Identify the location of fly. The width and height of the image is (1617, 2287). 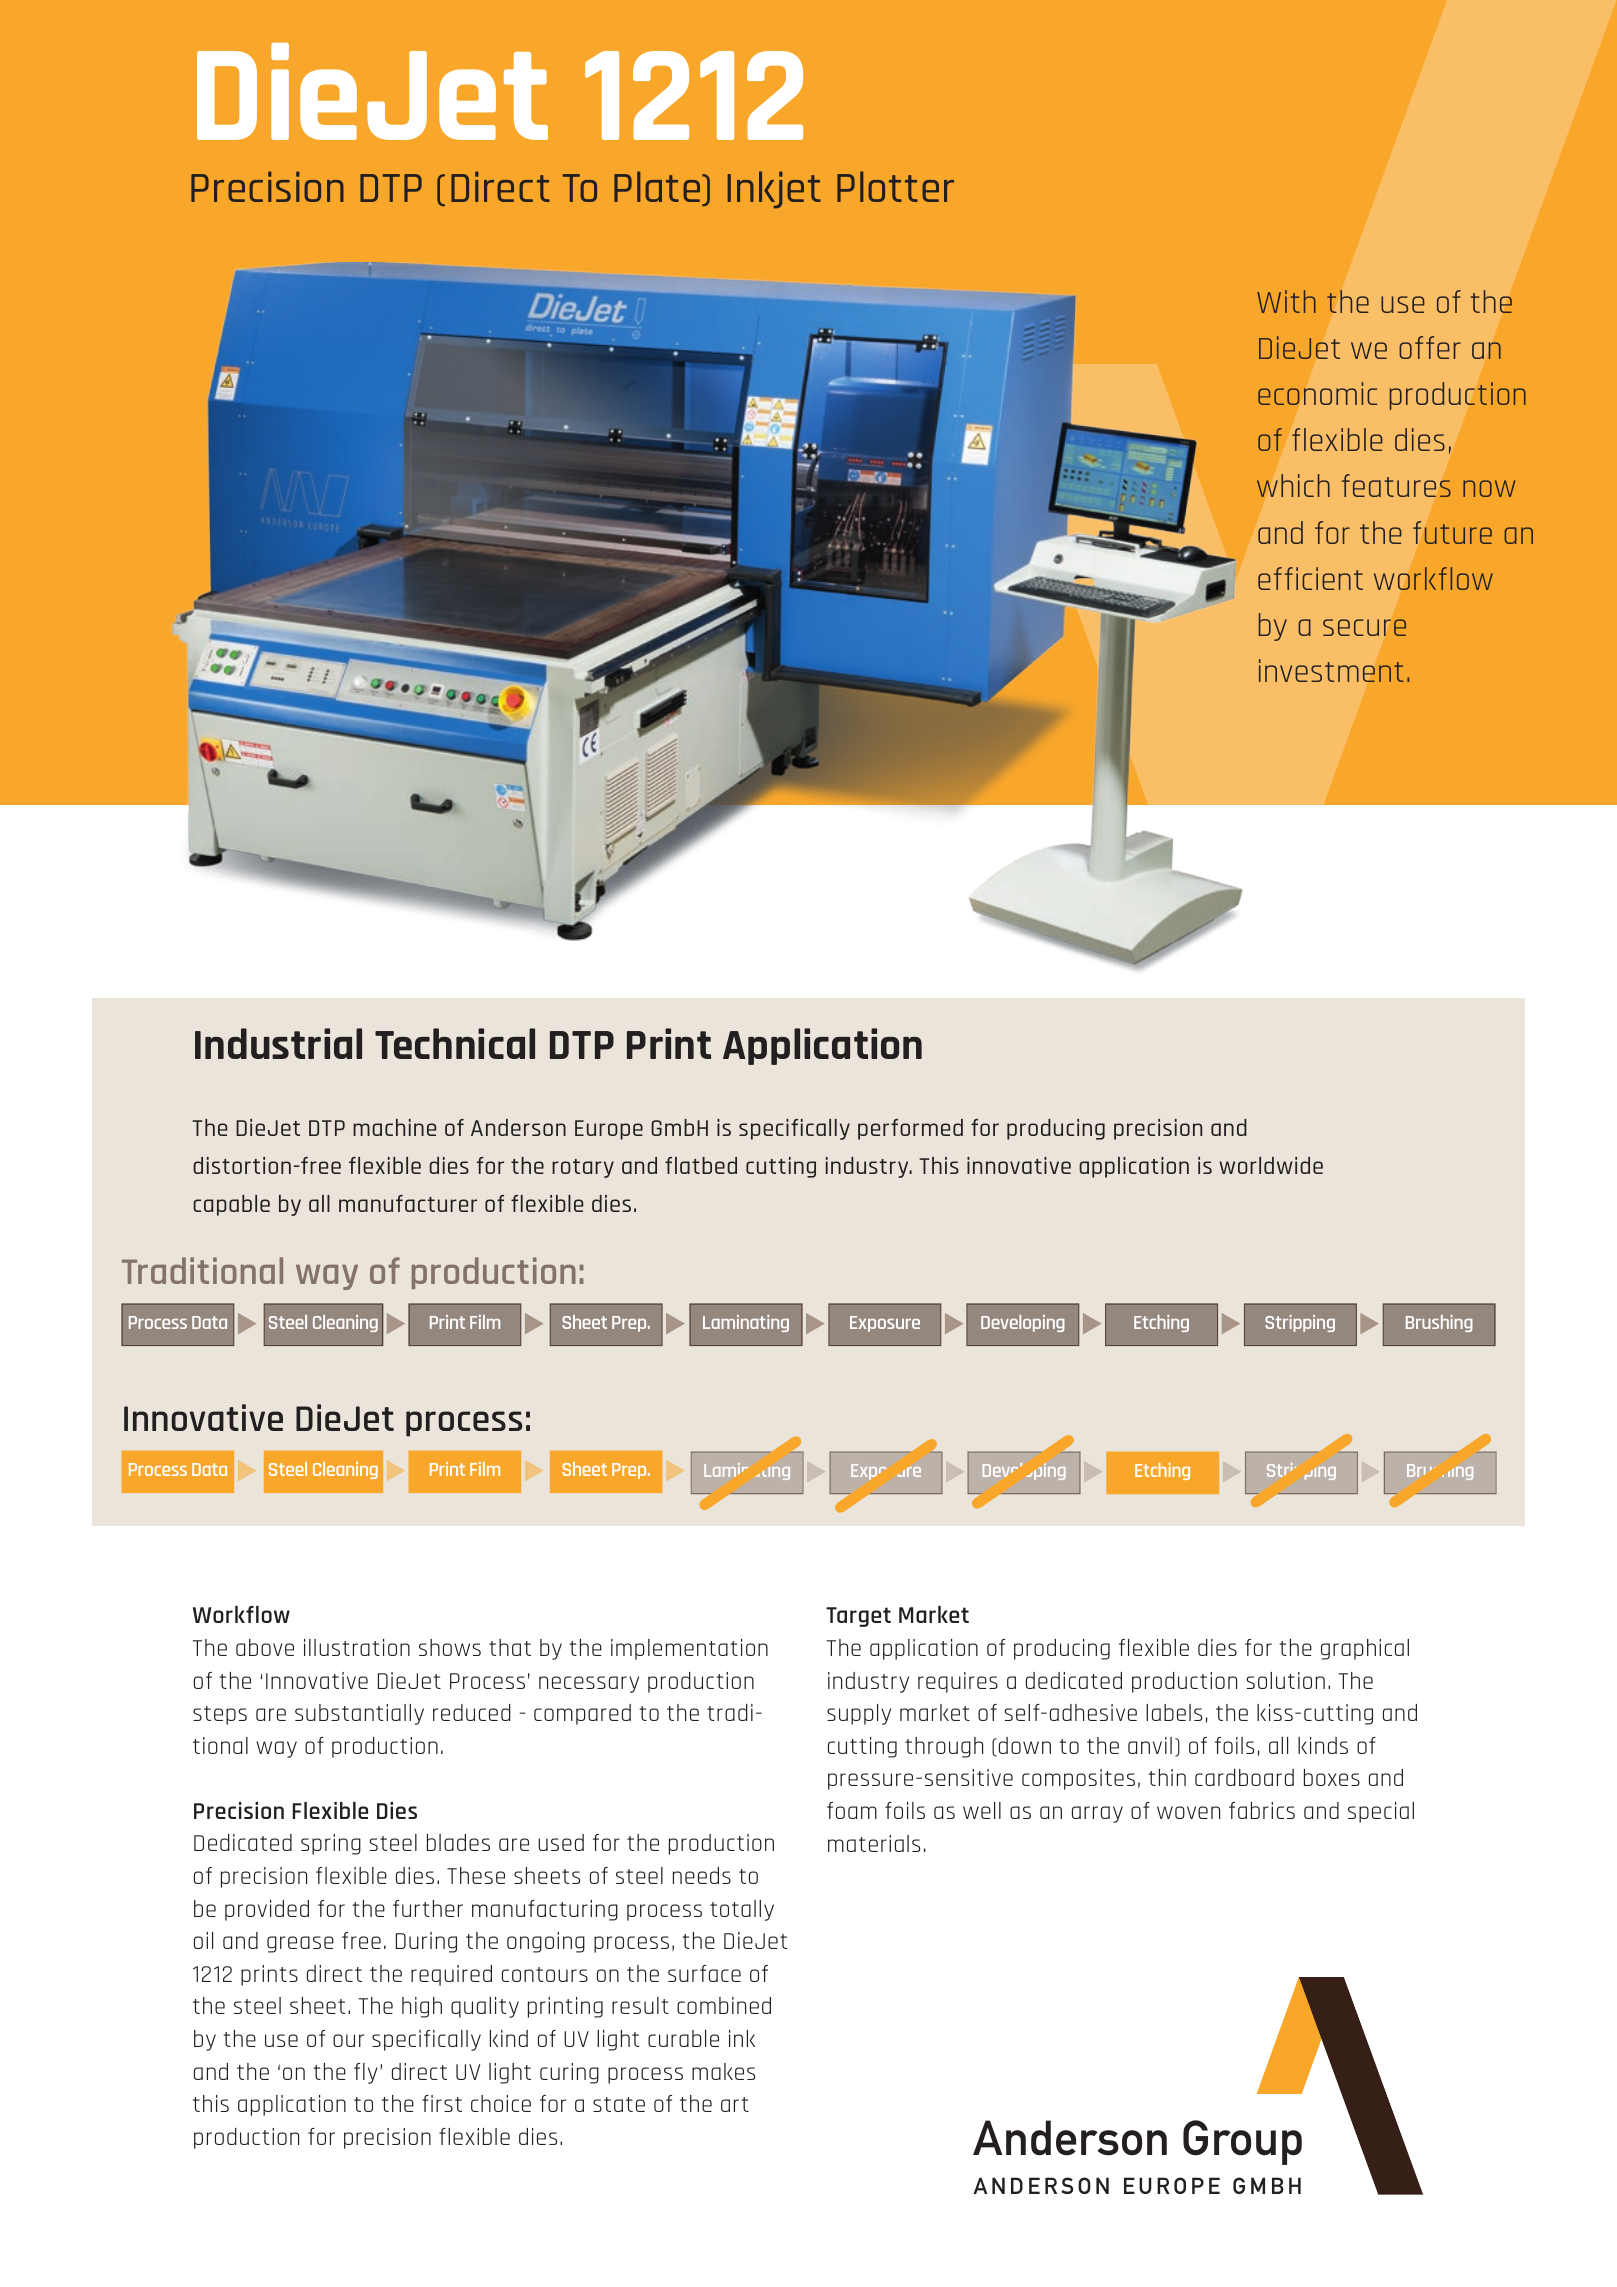
(366, 2073).
